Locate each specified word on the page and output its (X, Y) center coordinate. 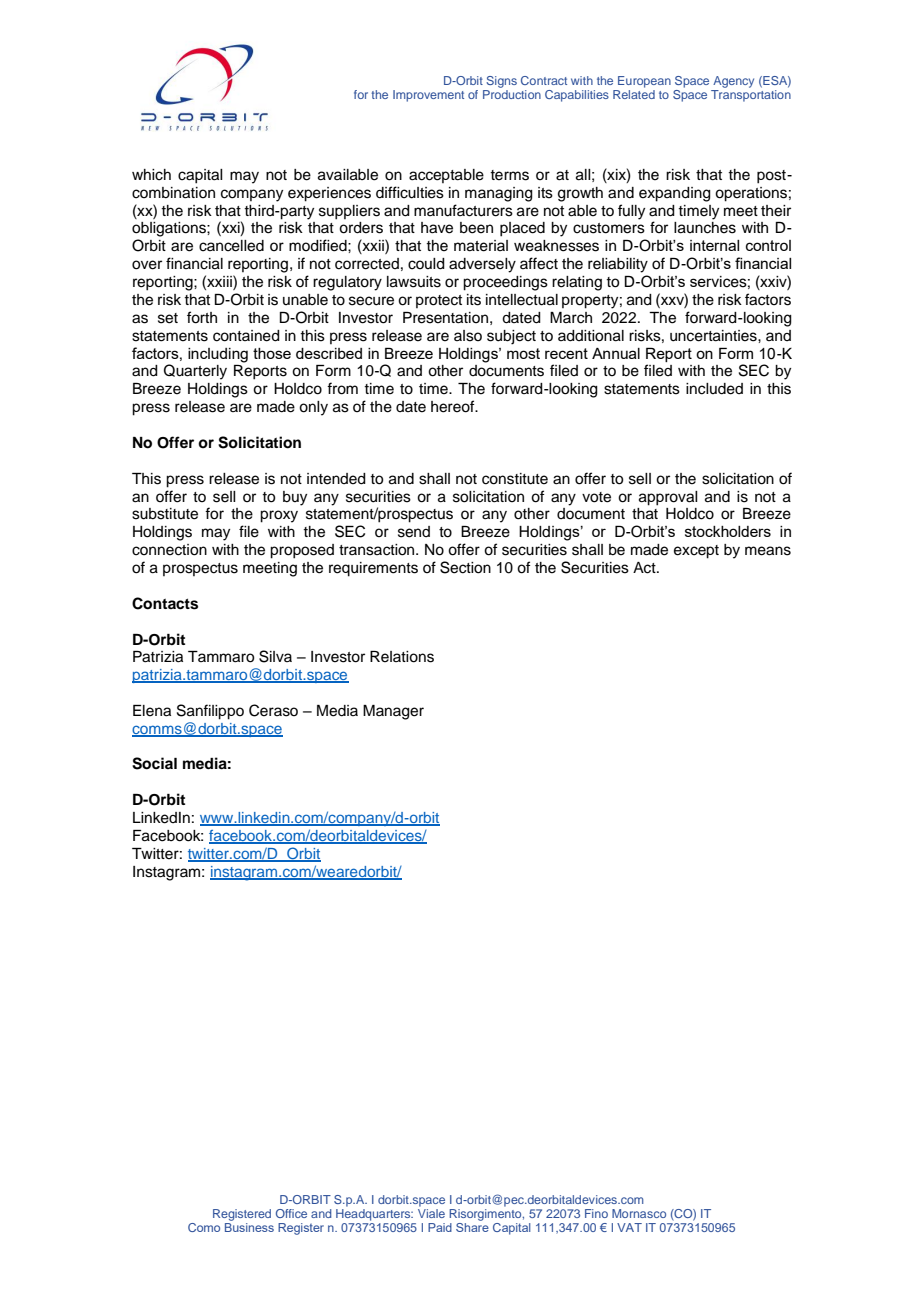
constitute (515, 479)
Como (204, 1227)
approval (668, 498)
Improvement (428, 96)
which (151, 175)
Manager (393, 712)
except (696, 552)
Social (154, 763)
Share (472, 1227)
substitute (165, 514)
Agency (733, 82)
